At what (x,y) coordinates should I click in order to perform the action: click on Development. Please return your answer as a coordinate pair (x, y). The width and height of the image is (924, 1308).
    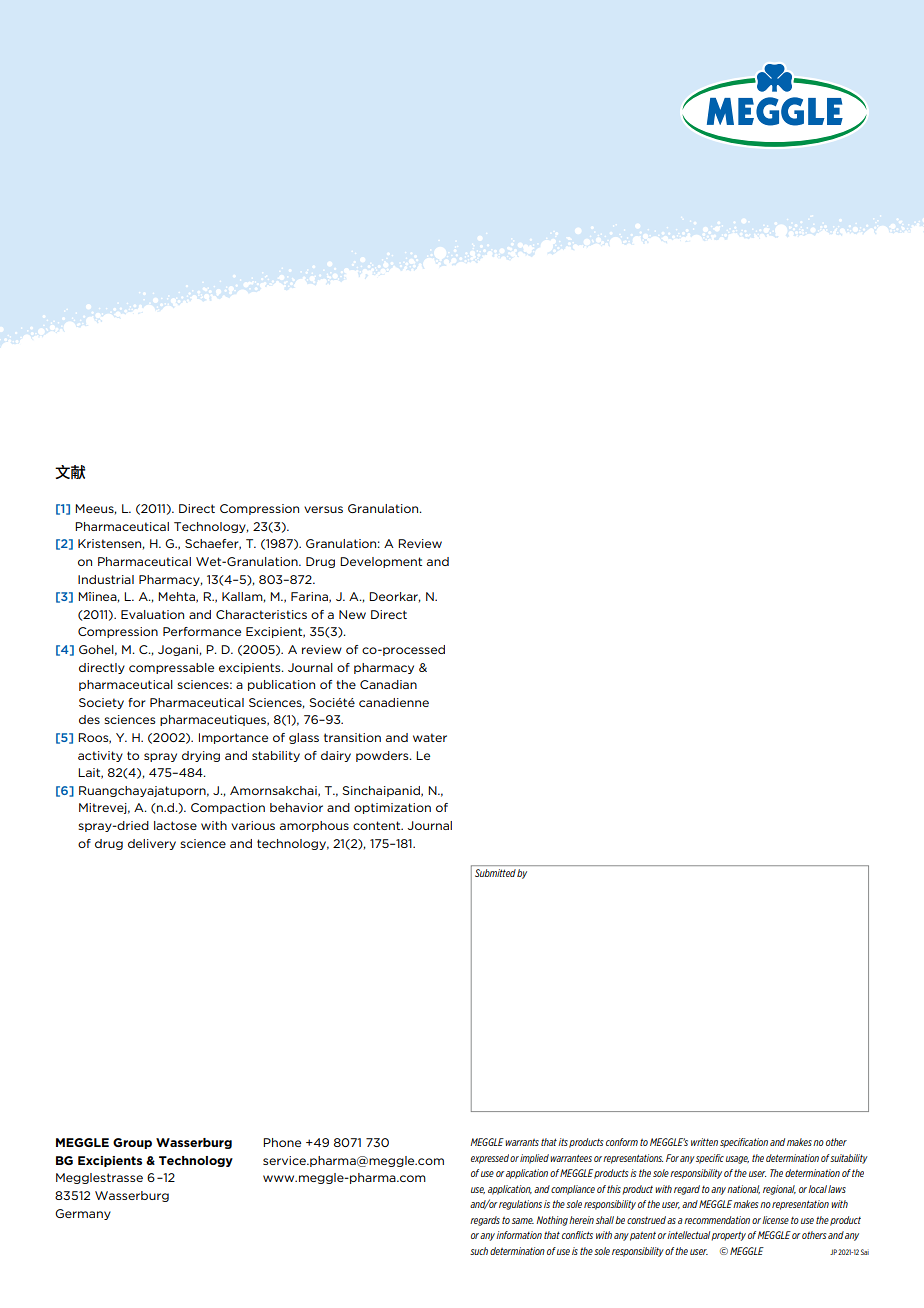
    Looking at the image, I should click on (381, 562).
